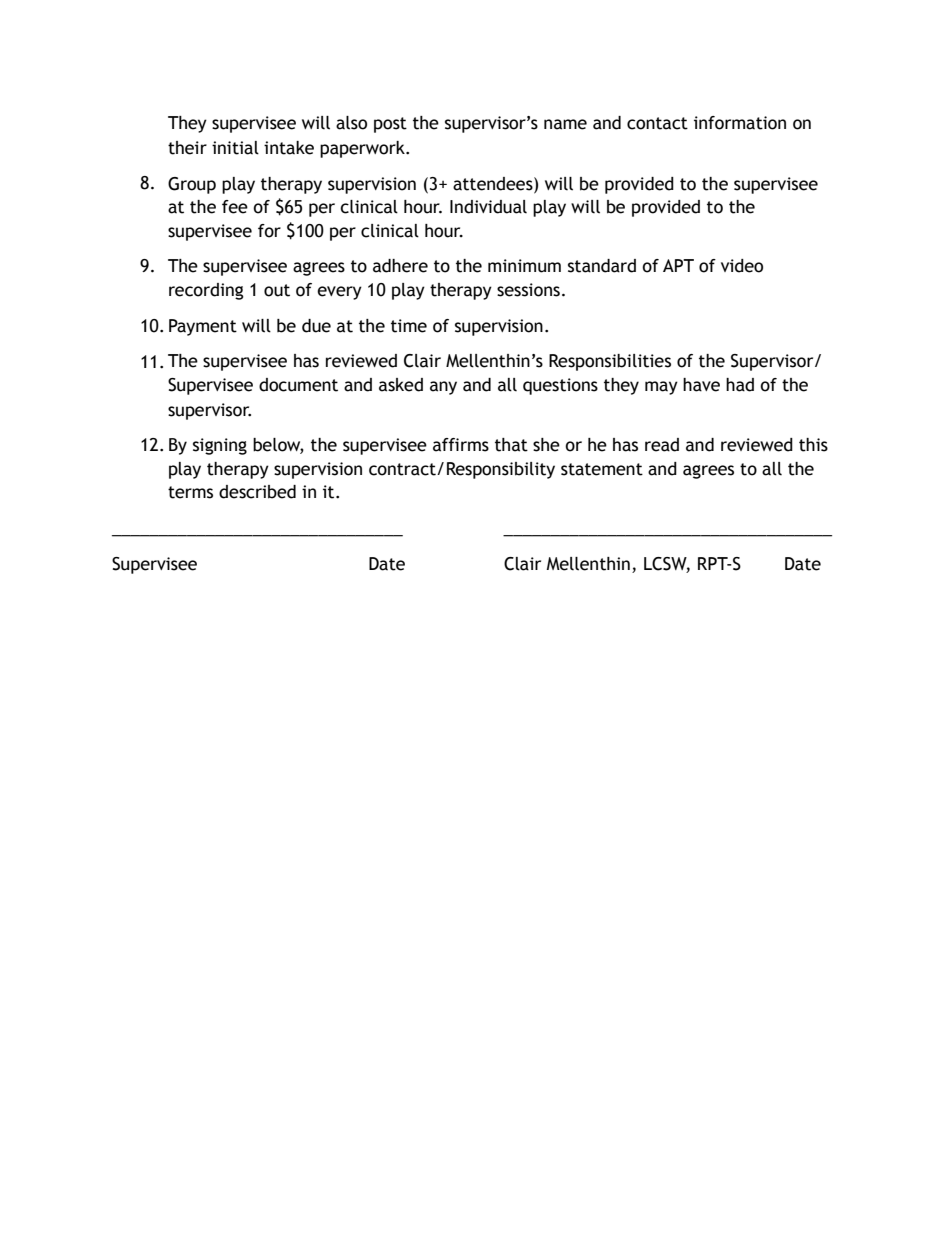 Image resolution: width=952 pixels, height=1233 pixels. I want to click on had, so click(740, 385).
